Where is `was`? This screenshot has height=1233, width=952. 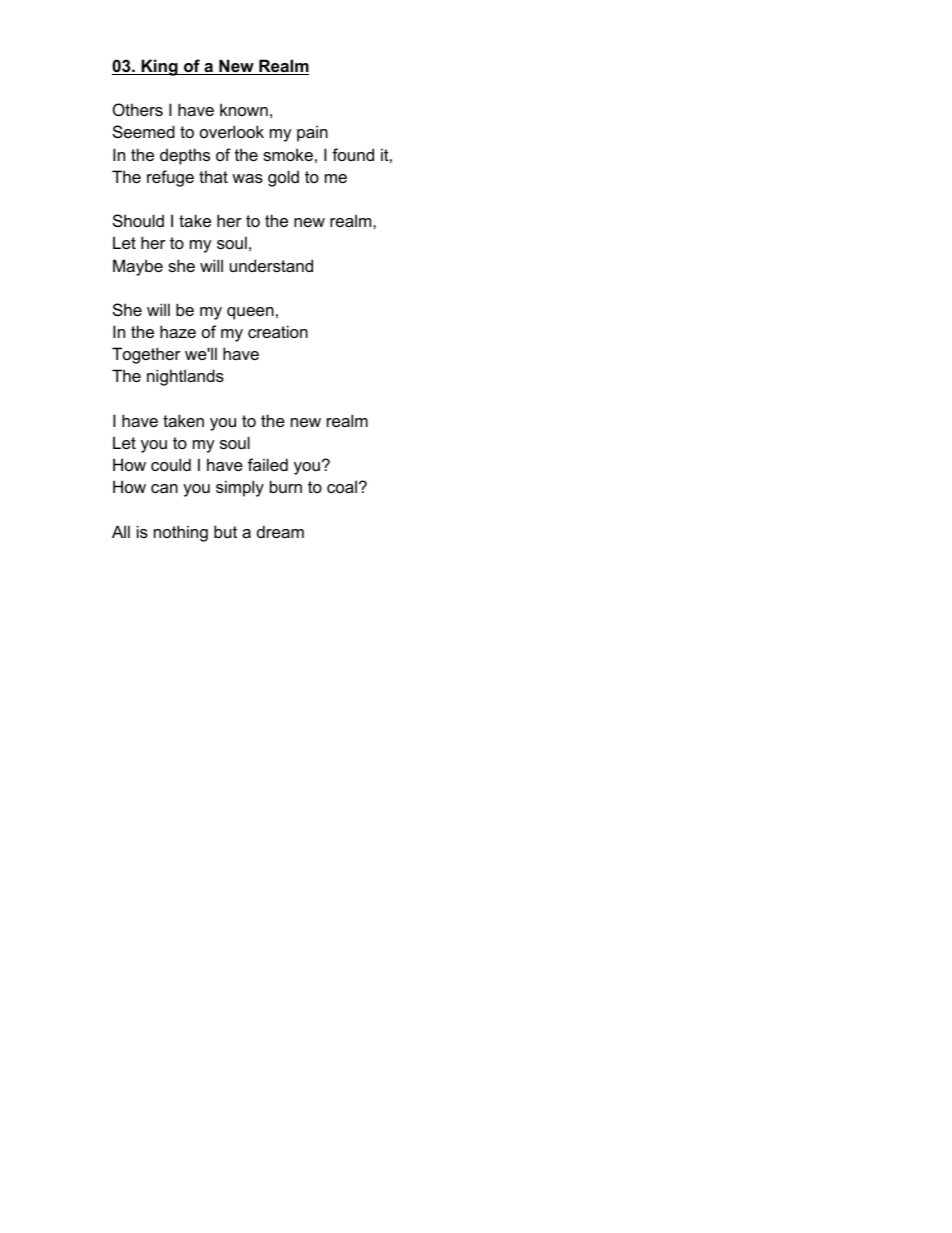
was is located at coordinates (247, 178).
